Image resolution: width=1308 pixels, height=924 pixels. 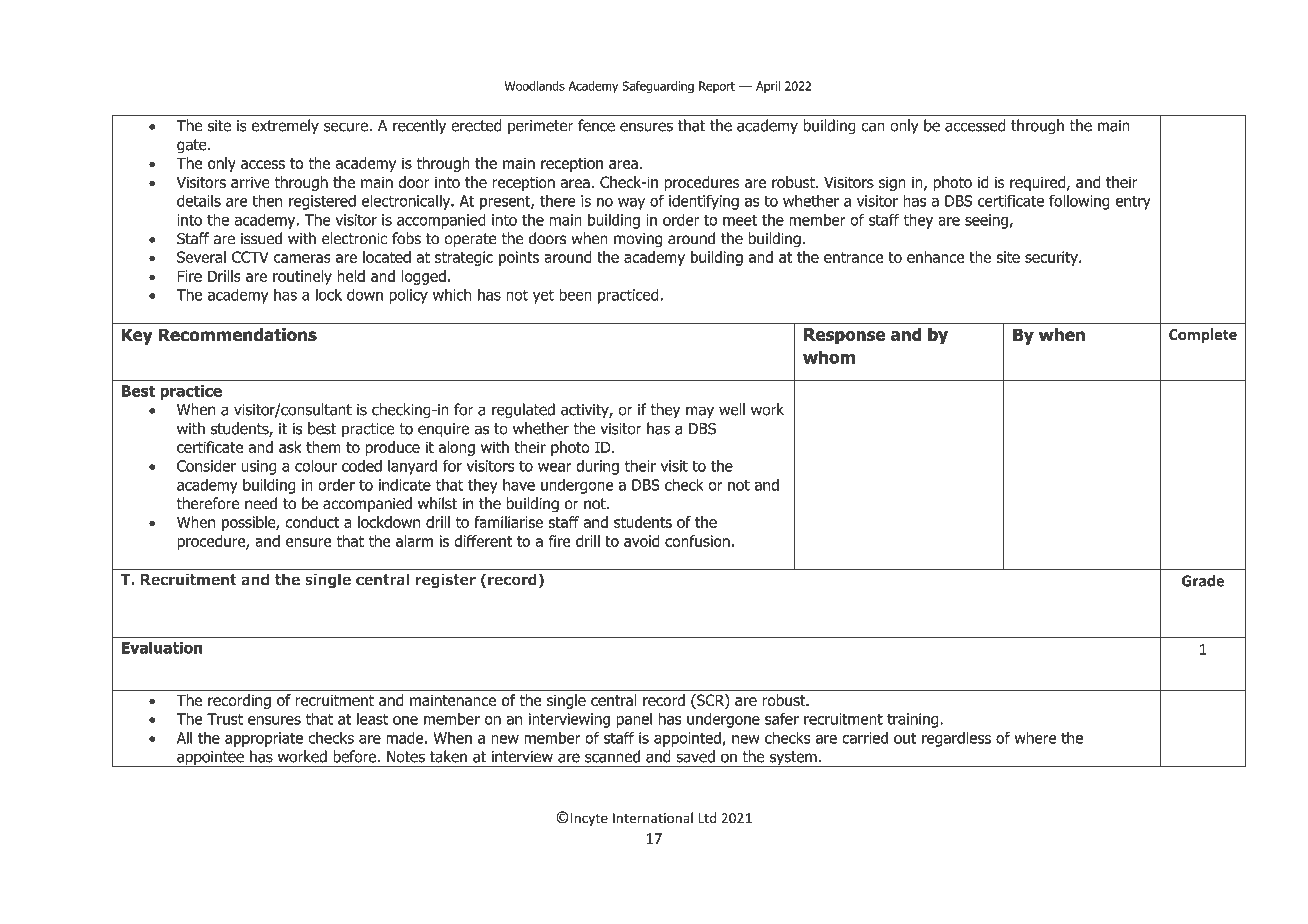 I want to click on Grade, so click(x=1203, y=581).
